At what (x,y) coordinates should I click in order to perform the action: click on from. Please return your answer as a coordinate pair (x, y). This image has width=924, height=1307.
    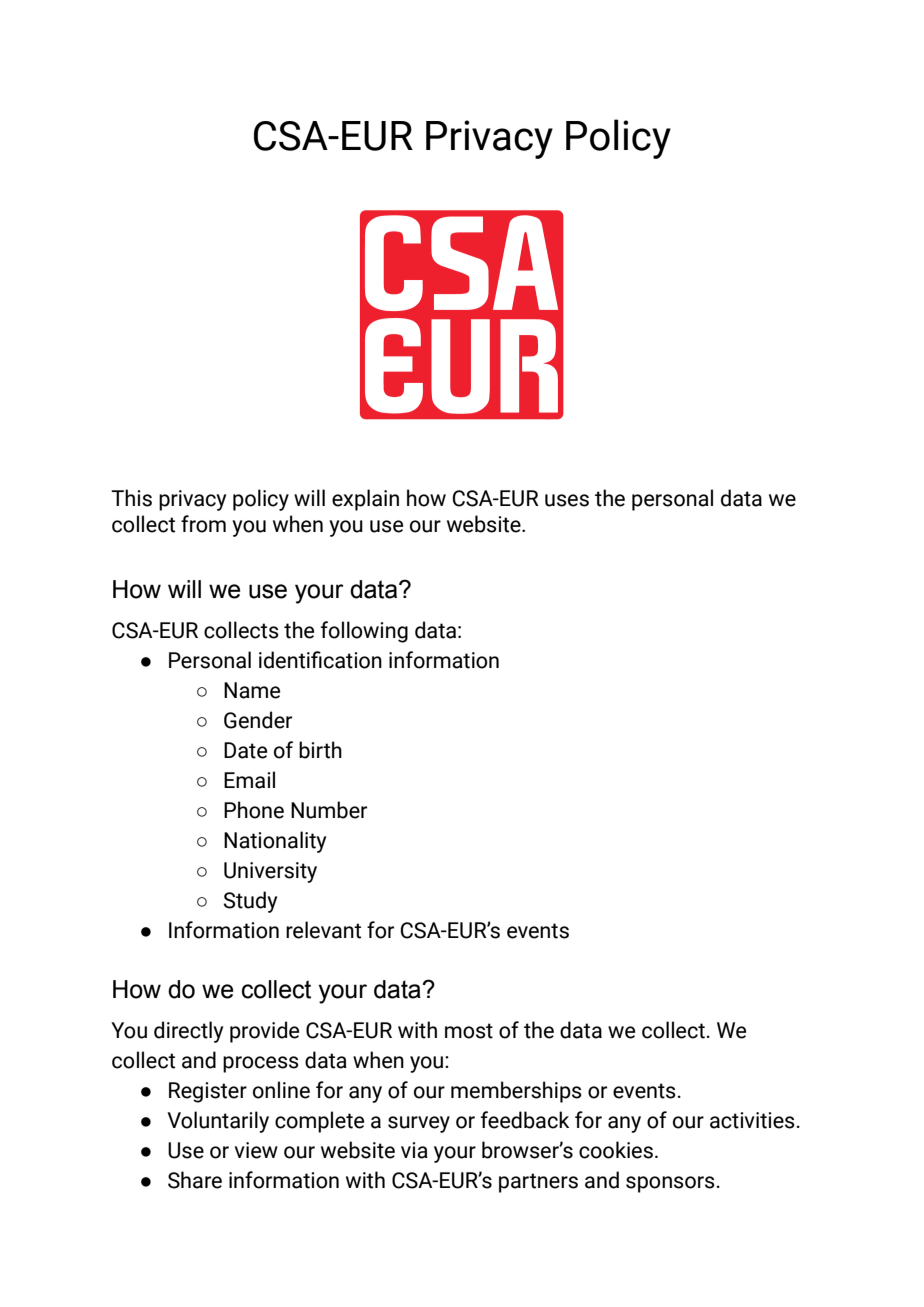
    Looking at the image, I should click on (203, 524).
